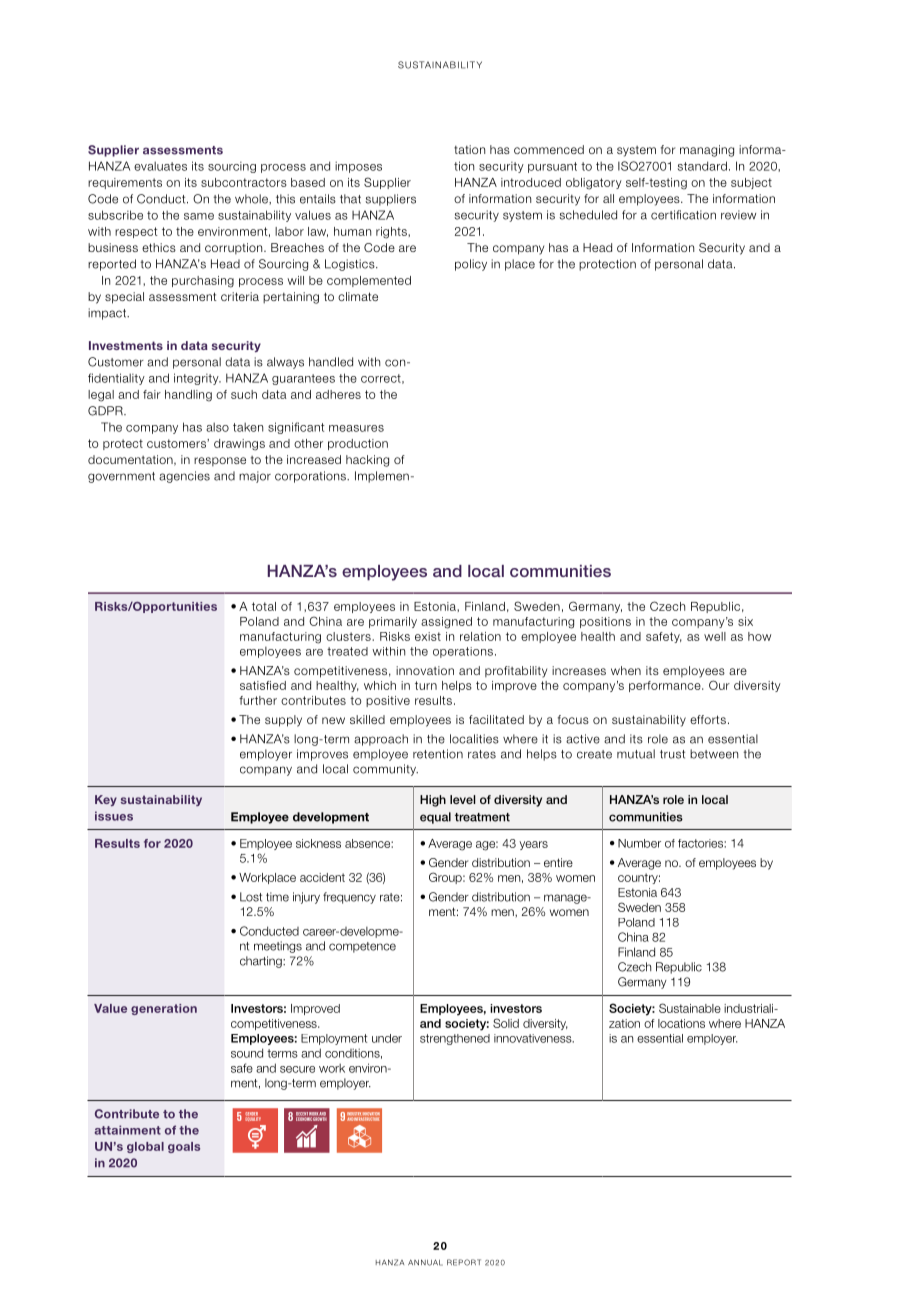 The width and height of the image is (924, 1308). What do you see at coordinates (455, 1039) in the image?
I see `strengthened` at bounding box center [455, 1039].
